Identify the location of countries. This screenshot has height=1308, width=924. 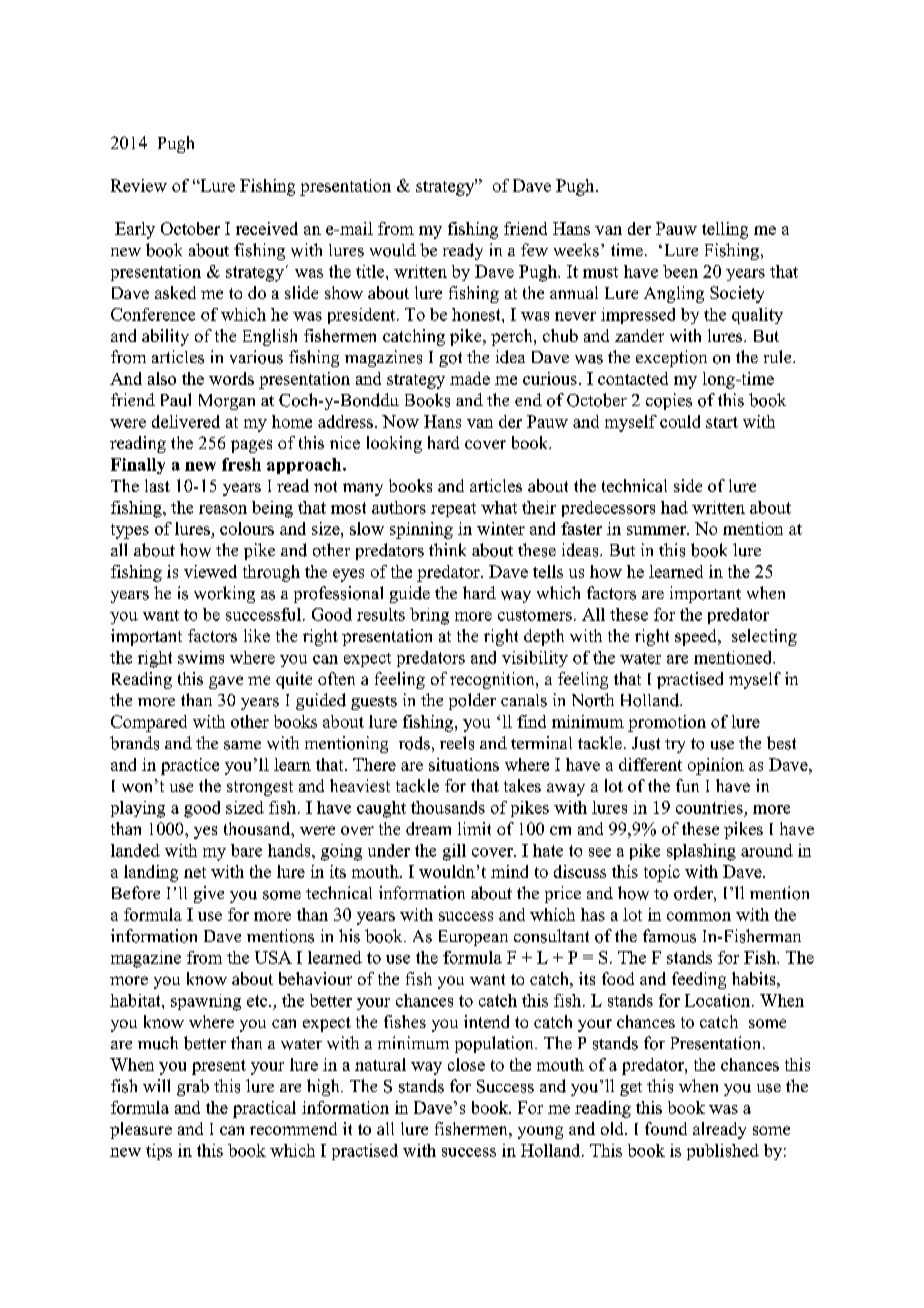
(709, 807).
